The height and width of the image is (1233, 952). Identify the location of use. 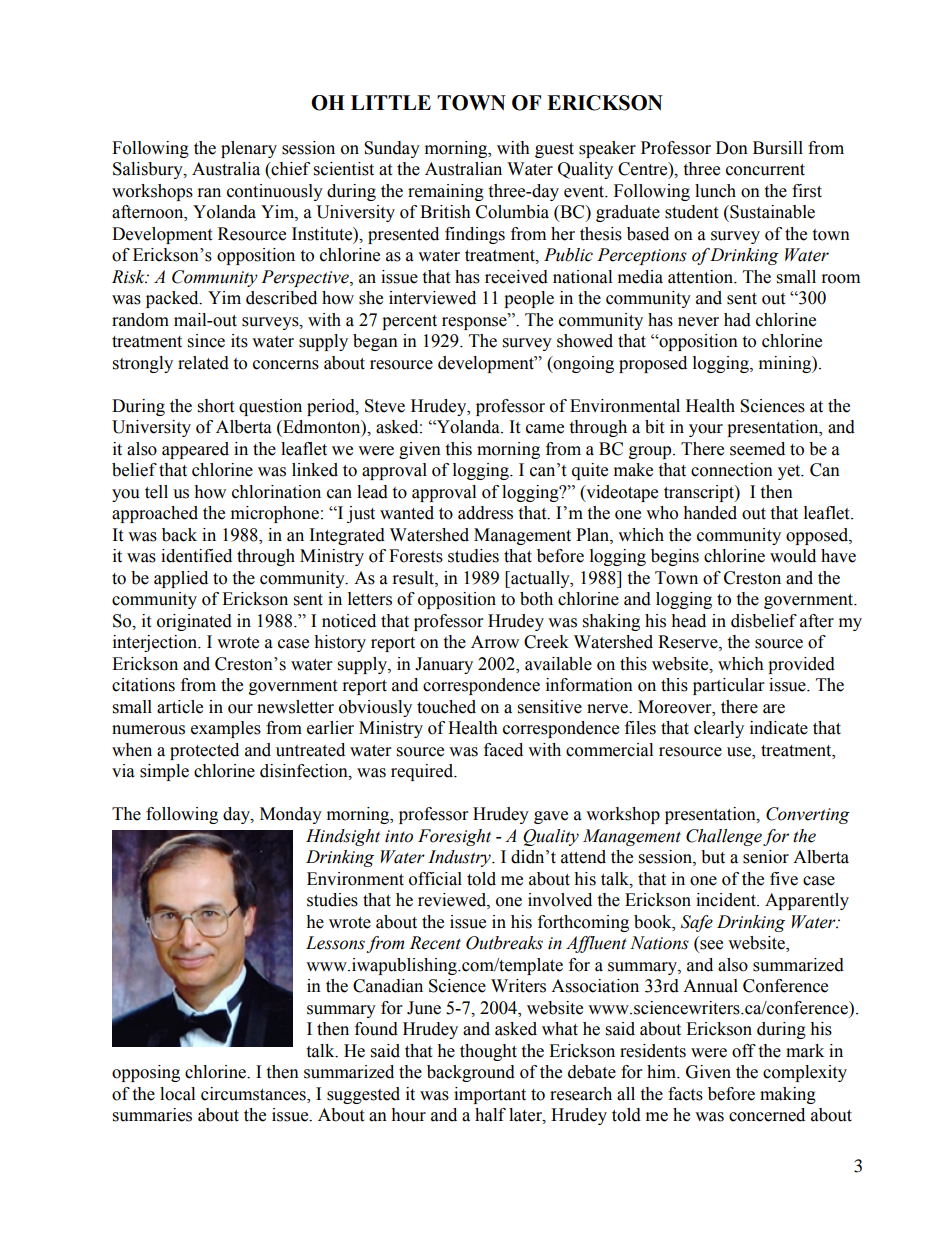
(740, 752).
